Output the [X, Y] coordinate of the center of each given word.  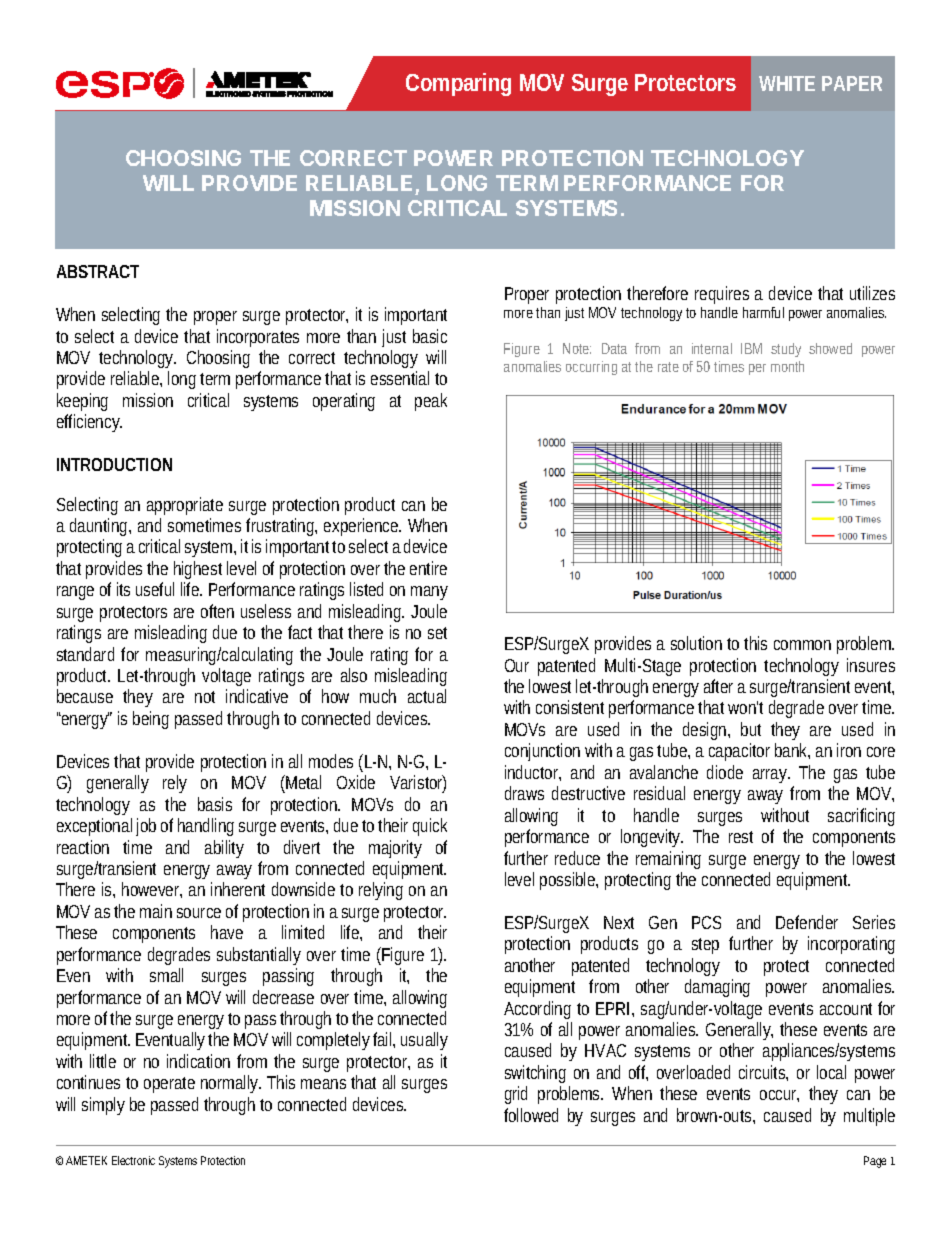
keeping [82, 402]
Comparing [458, 84]
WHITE [787, 83]
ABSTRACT [98, 271]
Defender [807, 922]
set [437, 633]
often [217, 611]
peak [431, 402]
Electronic [133, 1160]
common [802, 645]
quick [430, 827]
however [152, 890]
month [787, 366]
